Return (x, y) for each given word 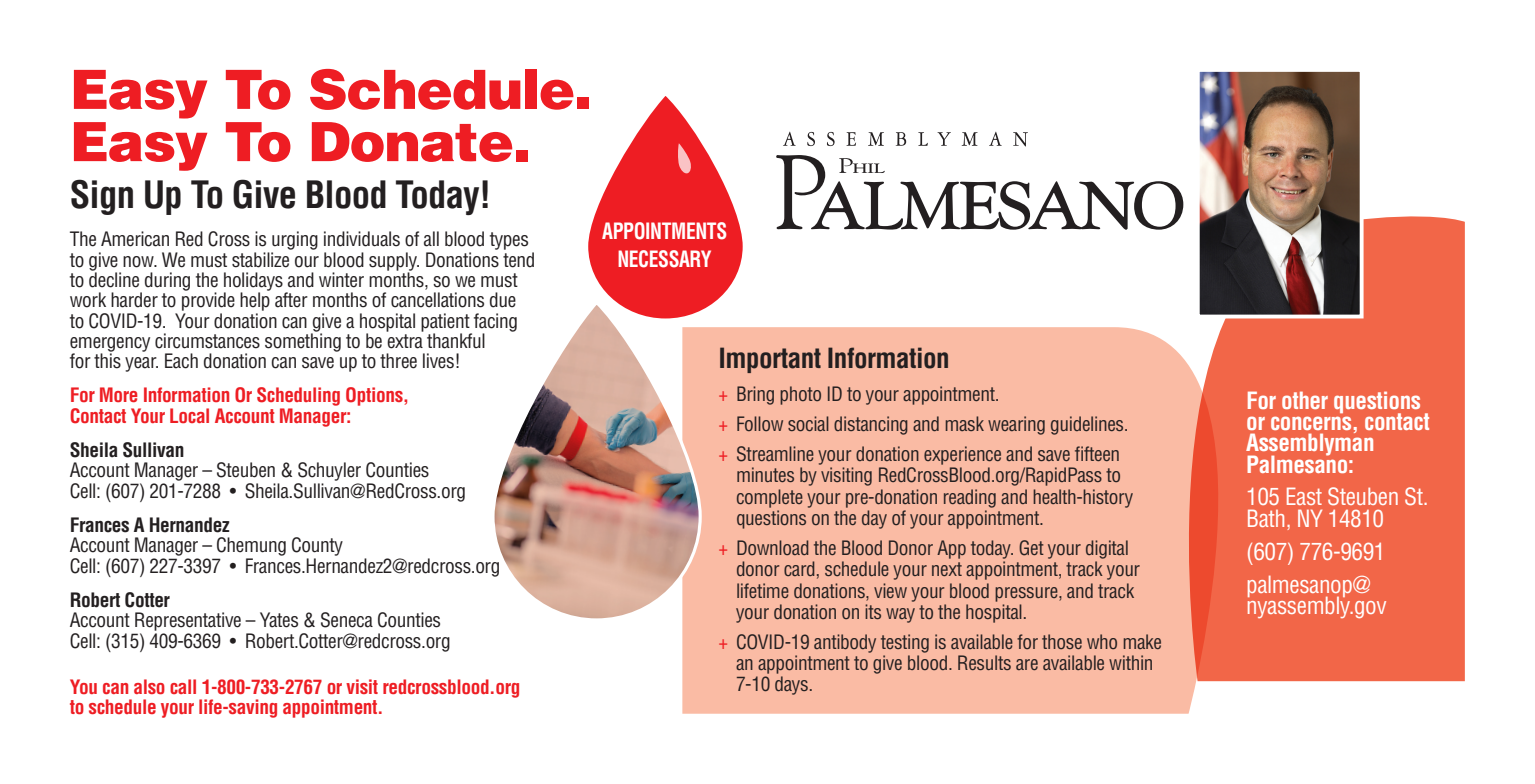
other (1305, 400)
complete (770, 498)
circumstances (207, 341)
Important (770, 360)
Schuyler (329, 471)
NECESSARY (664, 259)
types (509, 241)
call (183, 686)
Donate (412, 142)
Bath (1266, 518)
